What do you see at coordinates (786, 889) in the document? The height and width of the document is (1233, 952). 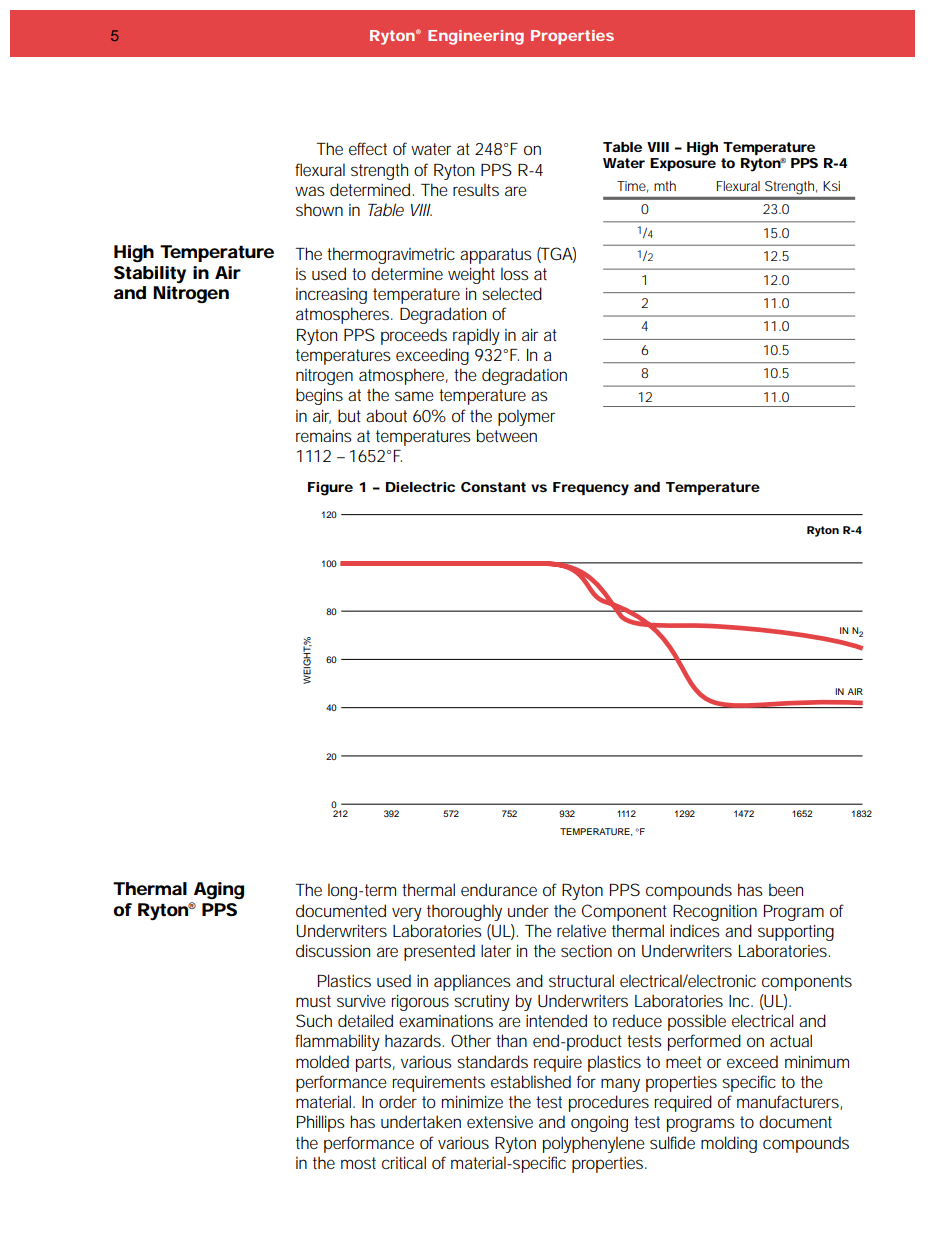 I see `been` at bounding box center [786, 889].
